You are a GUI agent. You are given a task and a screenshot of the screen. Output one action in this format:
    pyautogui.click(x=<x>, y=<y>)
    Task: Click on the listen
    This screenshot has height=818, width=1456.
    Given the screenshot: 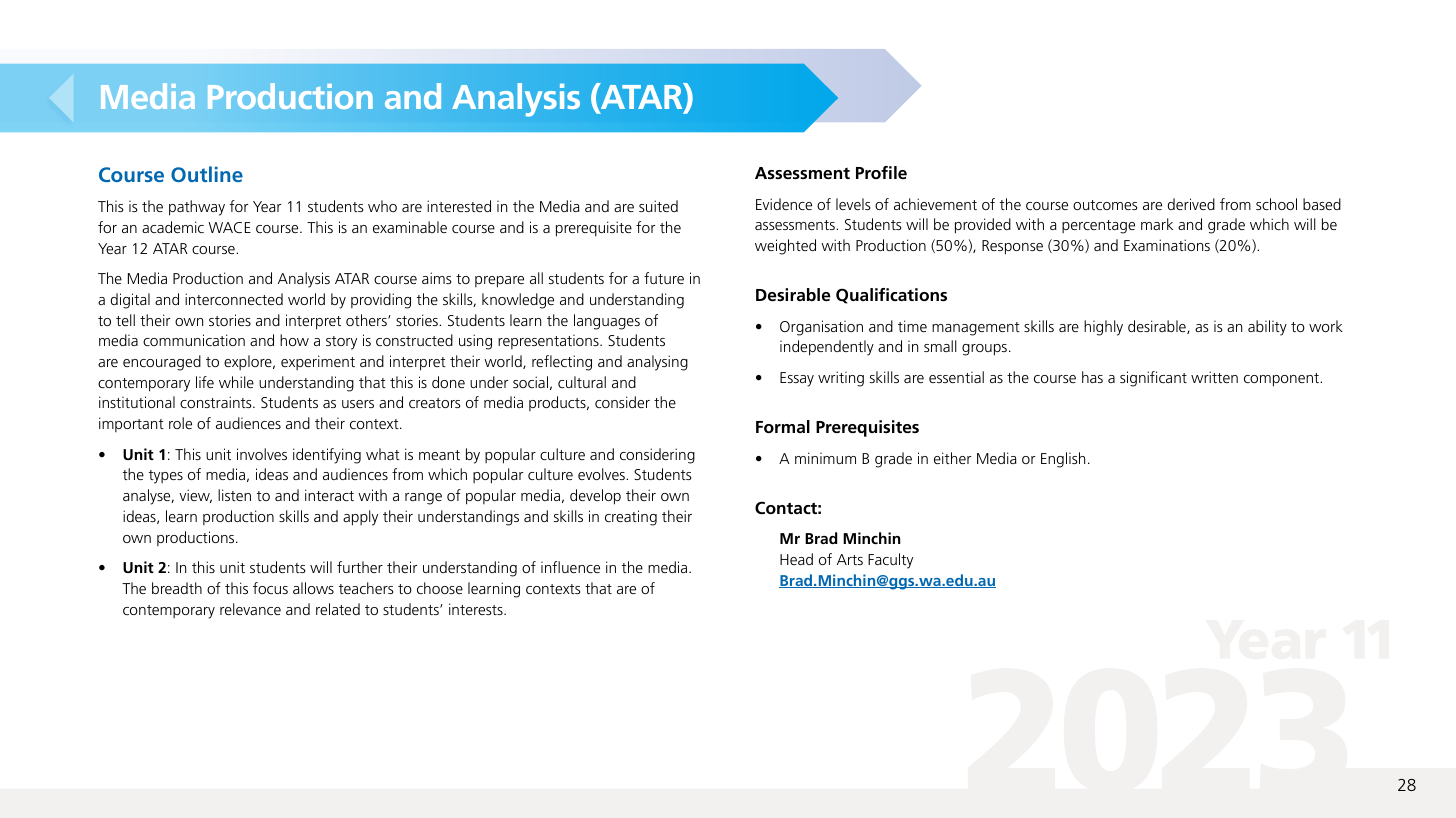 What is the action you would take?
    pyautogui.click(x=234, y=495)
